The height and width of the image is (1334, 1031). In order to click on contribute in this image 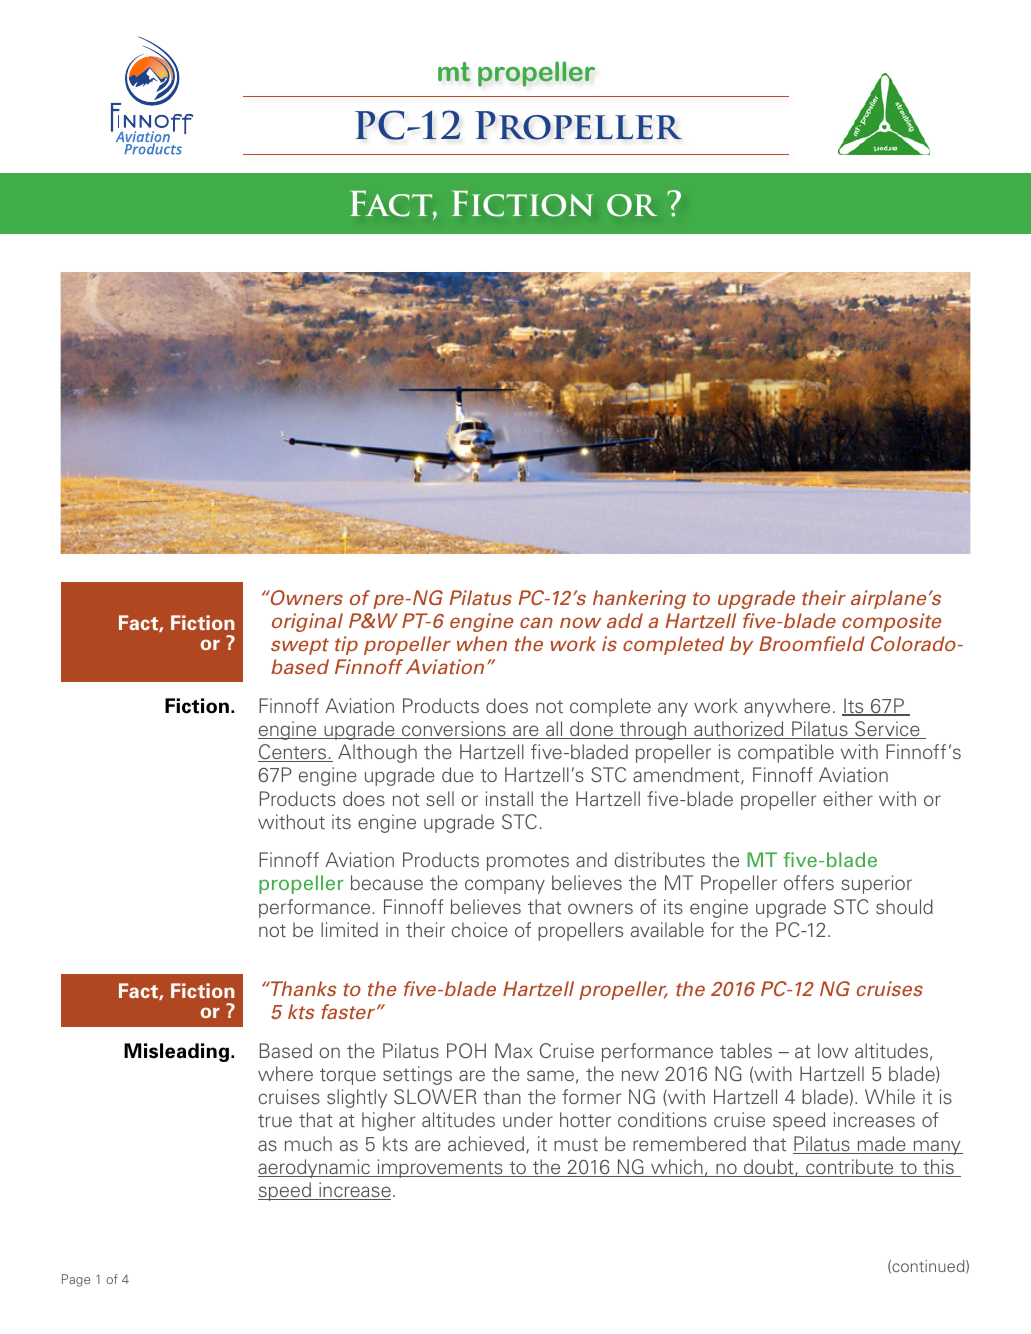, I will do `click(850, 1168)`.
